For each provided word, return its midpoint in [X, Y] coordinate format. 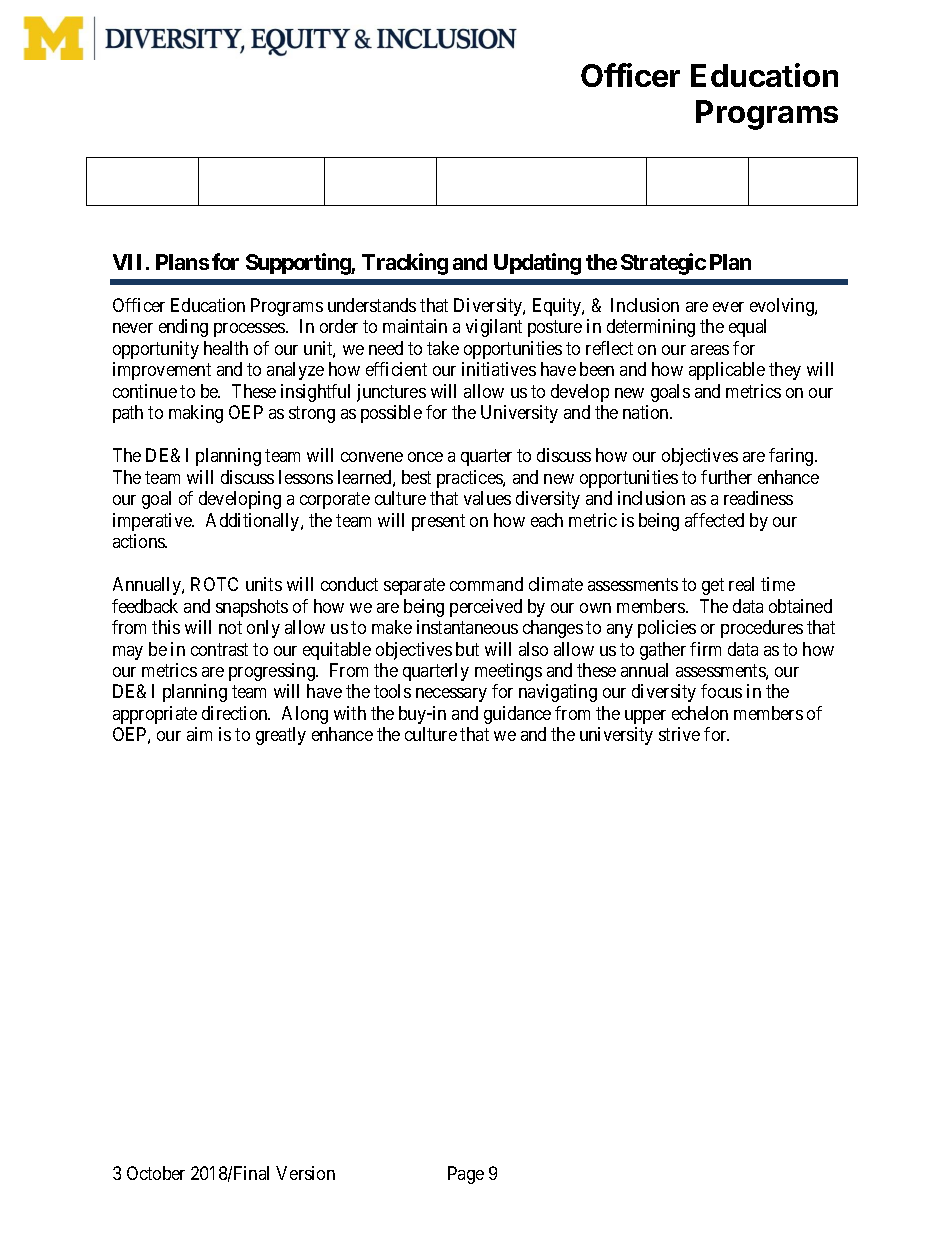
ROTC [214, 584]
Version [305, 1173]
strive [679, 734]
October [156, 1173]
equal [747, 328]
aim [199, 734]
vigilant [494, 328]
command [486, 584]
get [713, 586]
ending [183, 328]
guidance [517, 715]
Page [466, 1175]
